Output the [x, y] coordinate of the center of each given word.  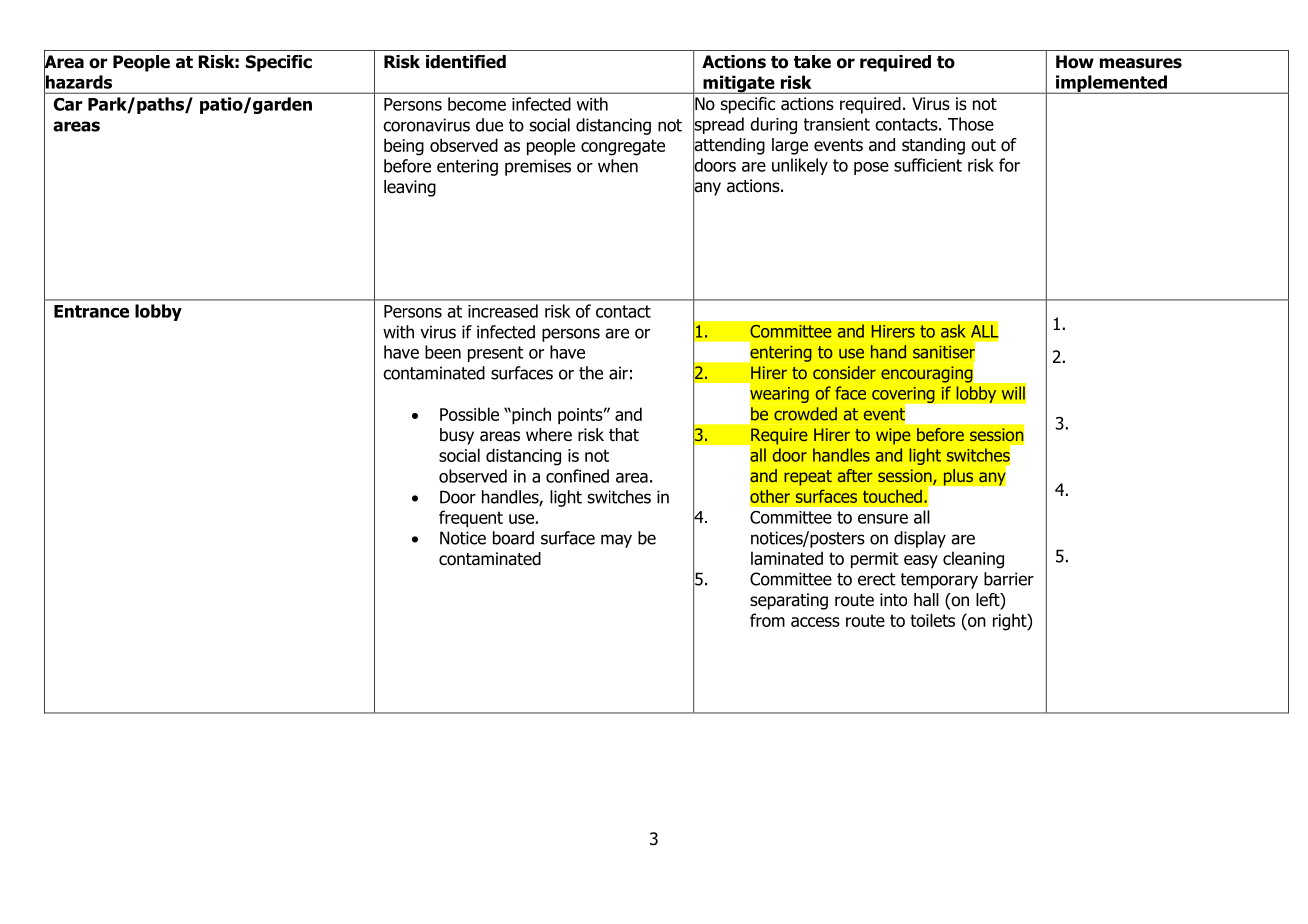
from [767, 620]
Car [68, 104]
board [513, 538]
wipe [893, 436]
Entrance [91, 311]
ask [953, 331]
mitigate [739, 84]
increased [503, 311]
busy [457, 436]
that [624, 435]
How [1075, 62]
